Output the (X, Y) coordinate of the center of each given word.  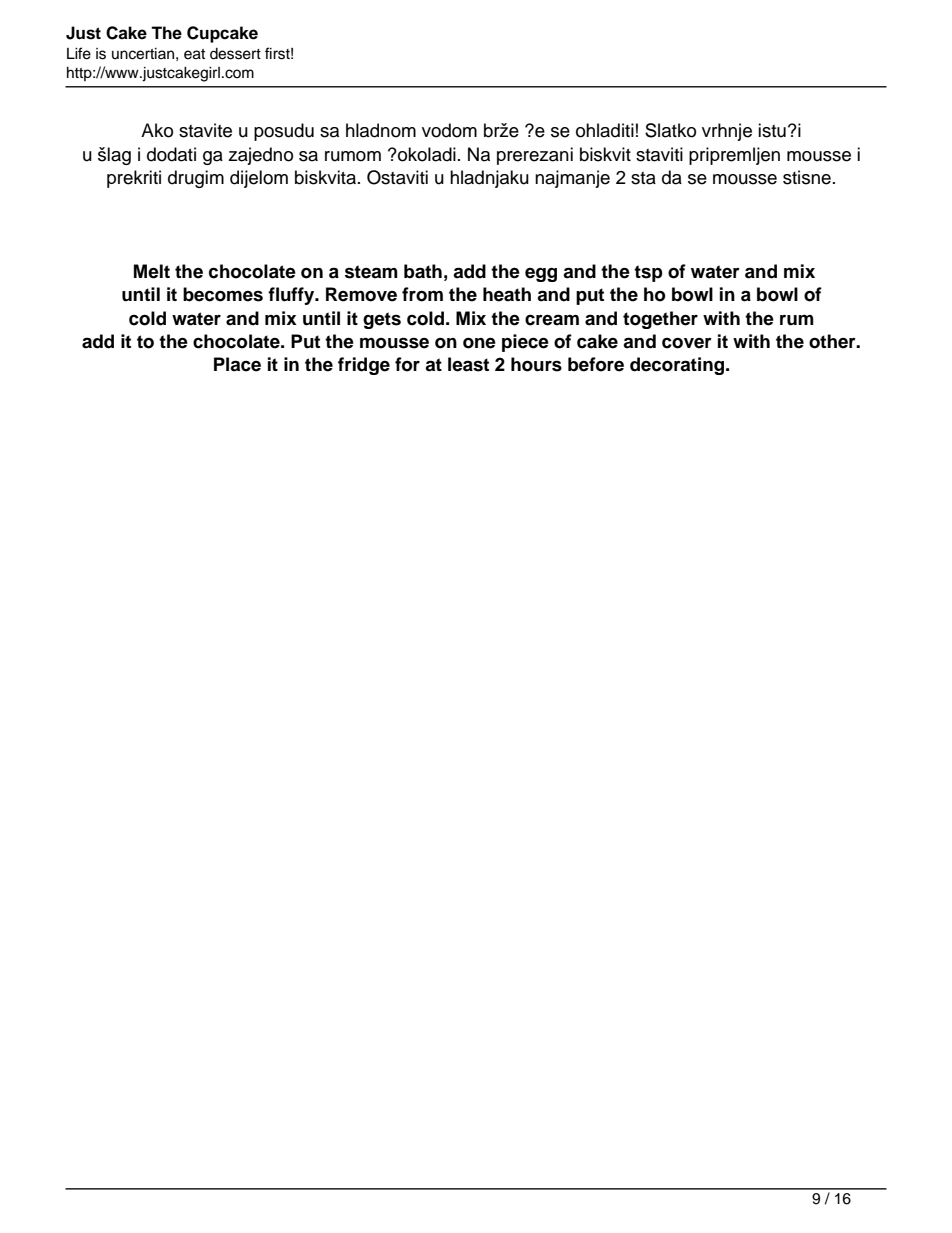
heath (507, 294)
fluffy (292, 296)
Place (237, 364)
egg (541, 275)
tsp (648, 273)
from (422, 294)
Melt (152, 271)
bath (423, 271)
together (660, 320)
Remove (361, 294)
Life (79, 53)
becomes (223, 294)
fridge (364, 366)
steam (371, 272)
